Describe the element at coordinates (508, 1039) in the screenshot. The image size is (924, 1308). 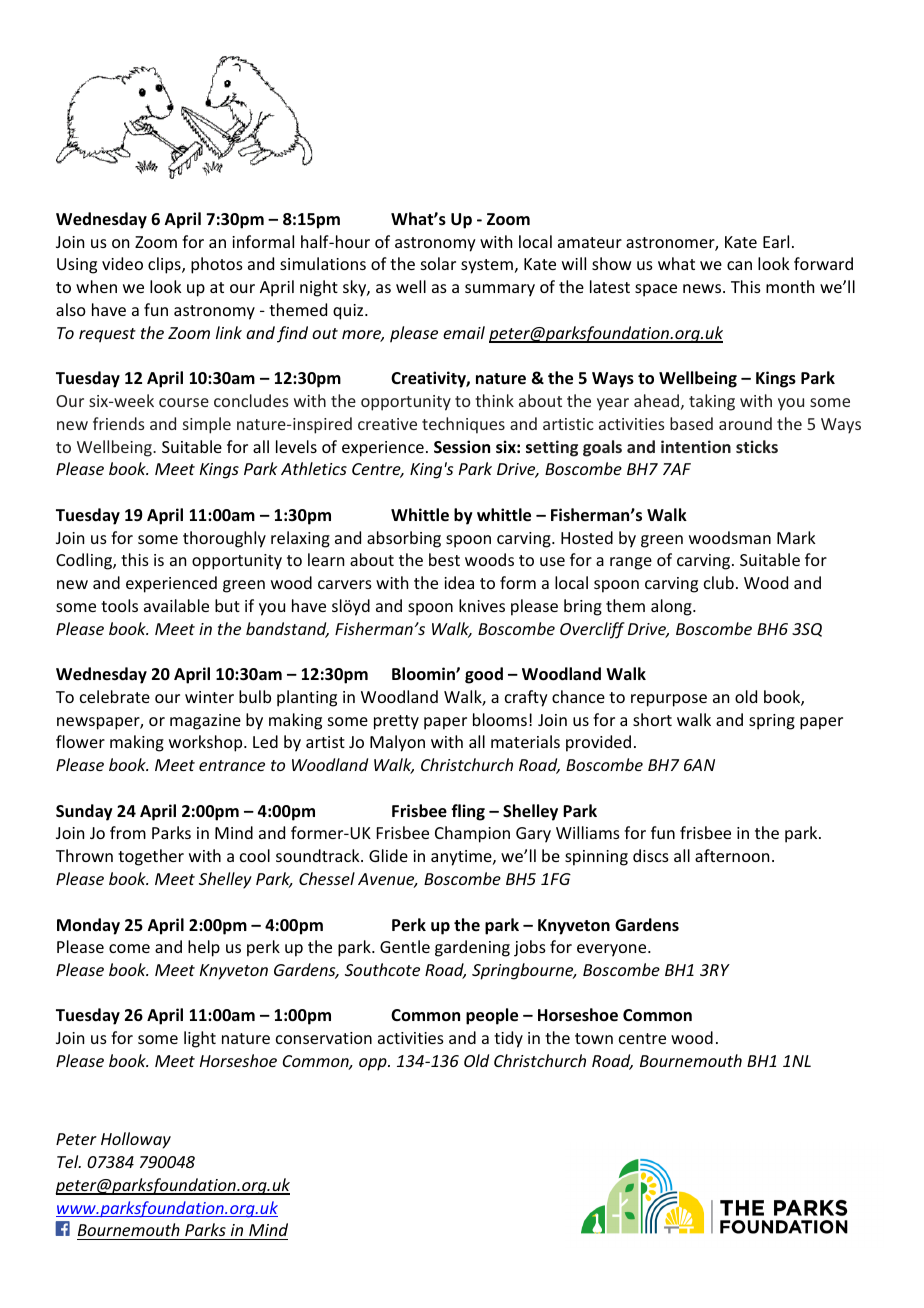
I see `tidy` at that location.
